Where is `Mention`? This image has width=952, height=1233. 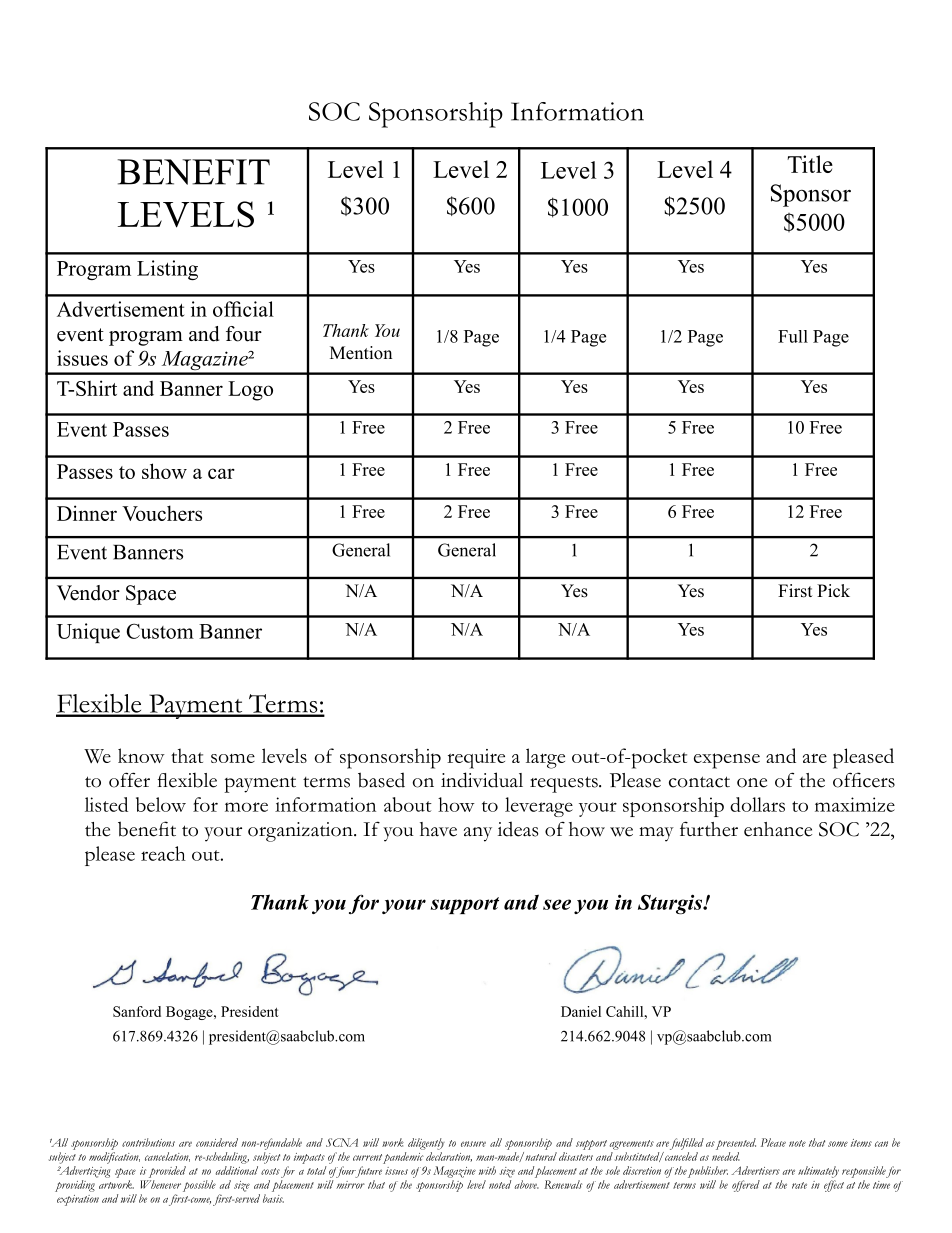
Mention is located at coordinates (361, 353).
